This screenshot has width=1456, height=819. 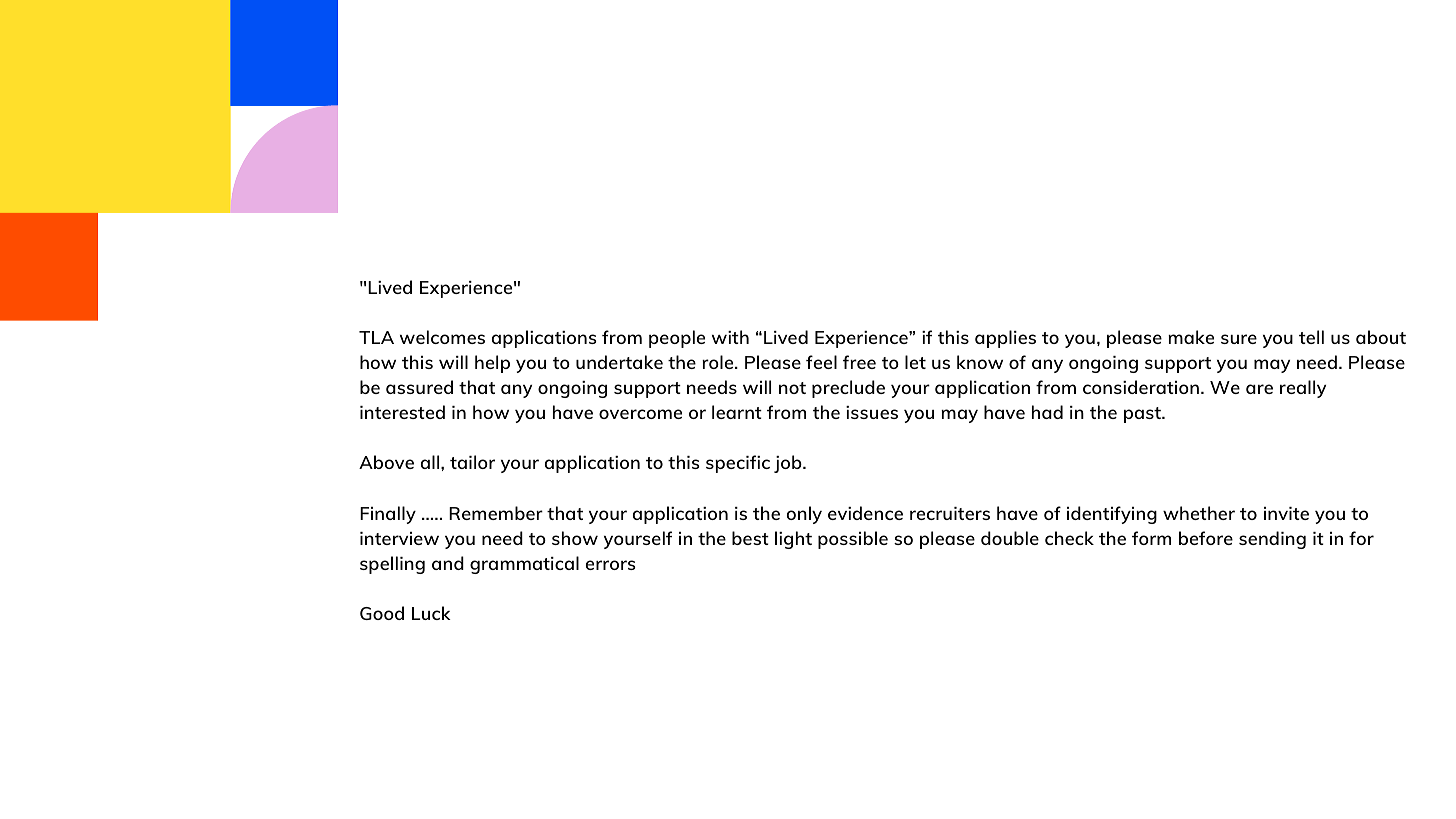 What do you see at coordinates (859, 362) in the screenshot?
I see `free` at bounding box center [859, 362].
